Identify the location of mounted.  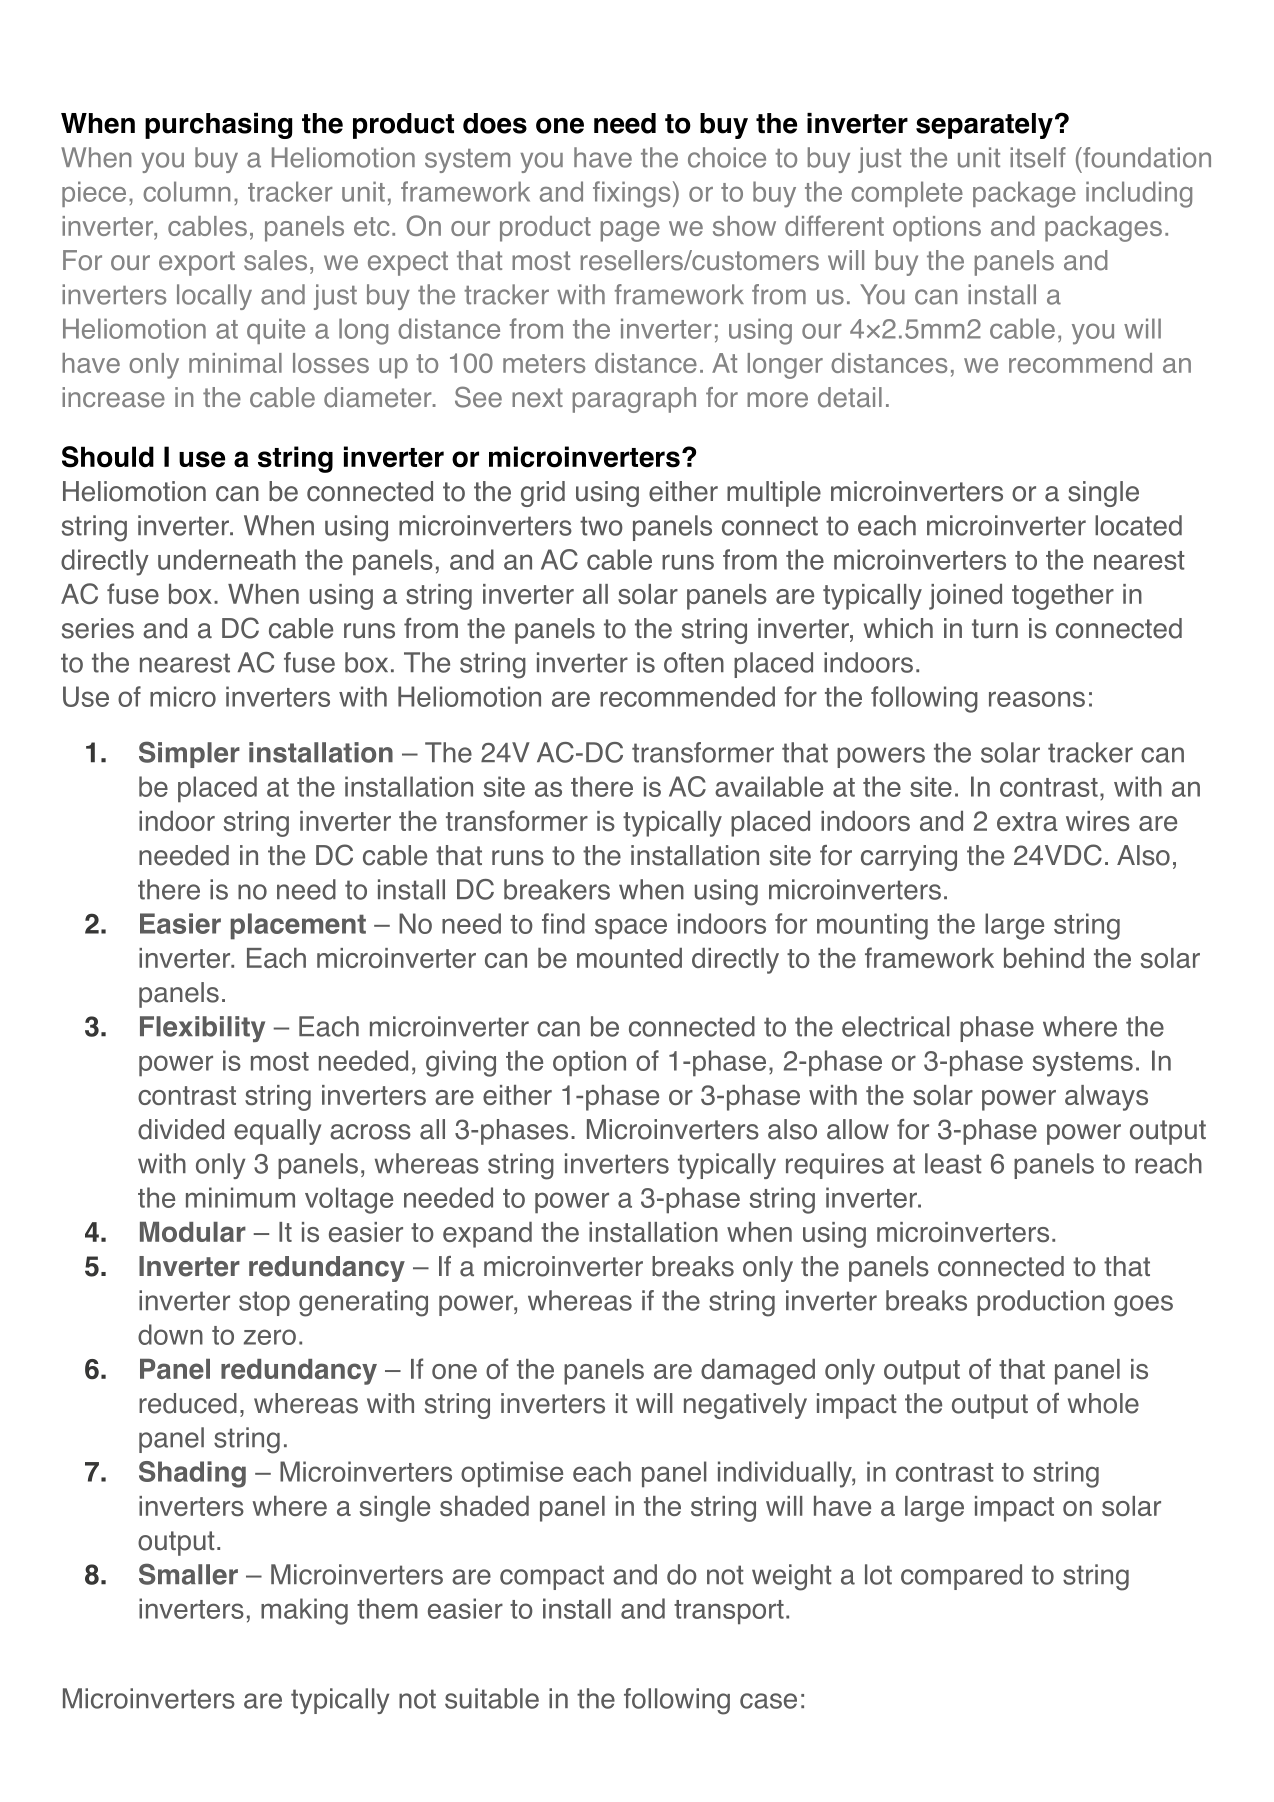
(629, 958).
